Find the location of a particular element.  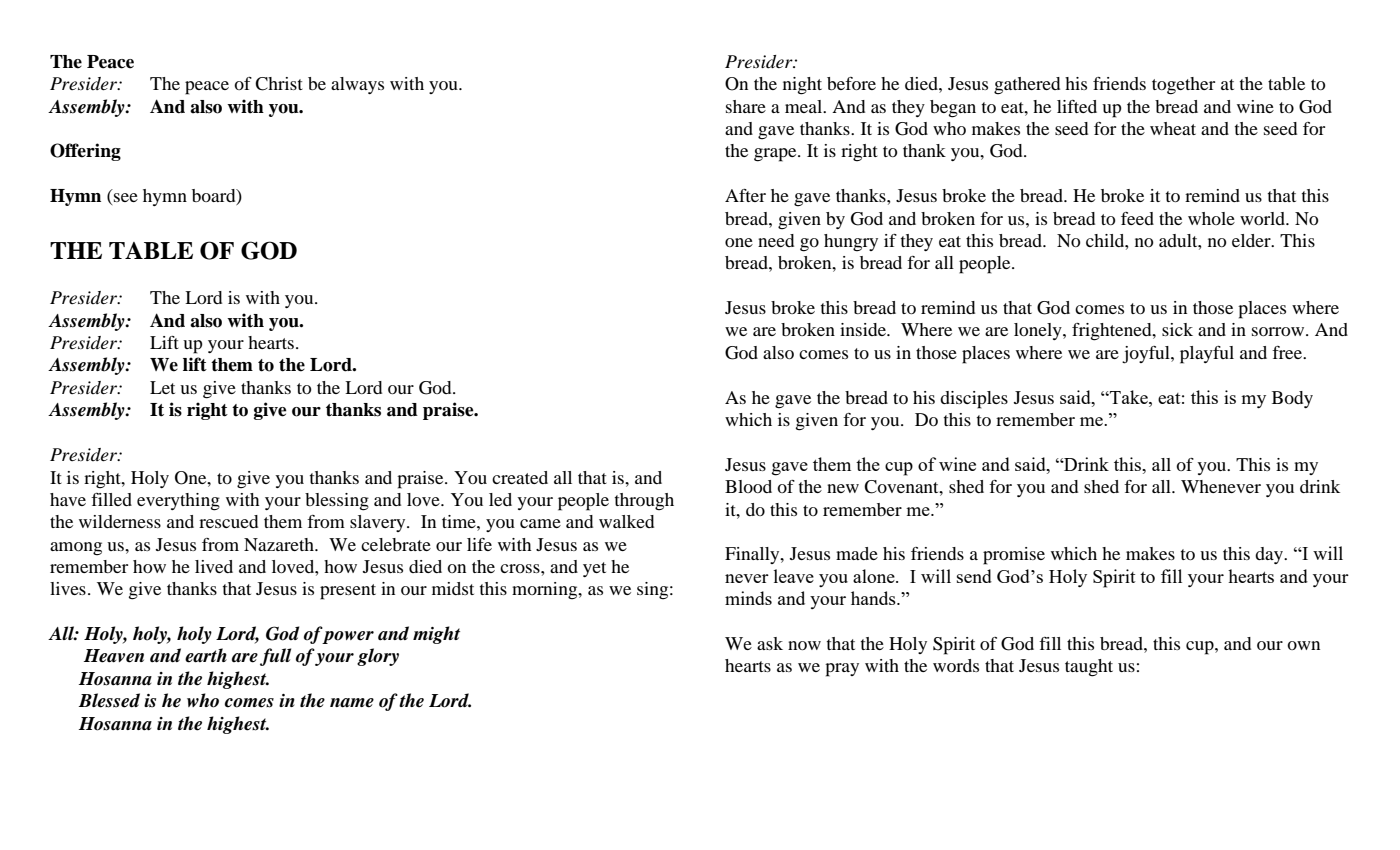

everything is located at coordinates (178, 502).
